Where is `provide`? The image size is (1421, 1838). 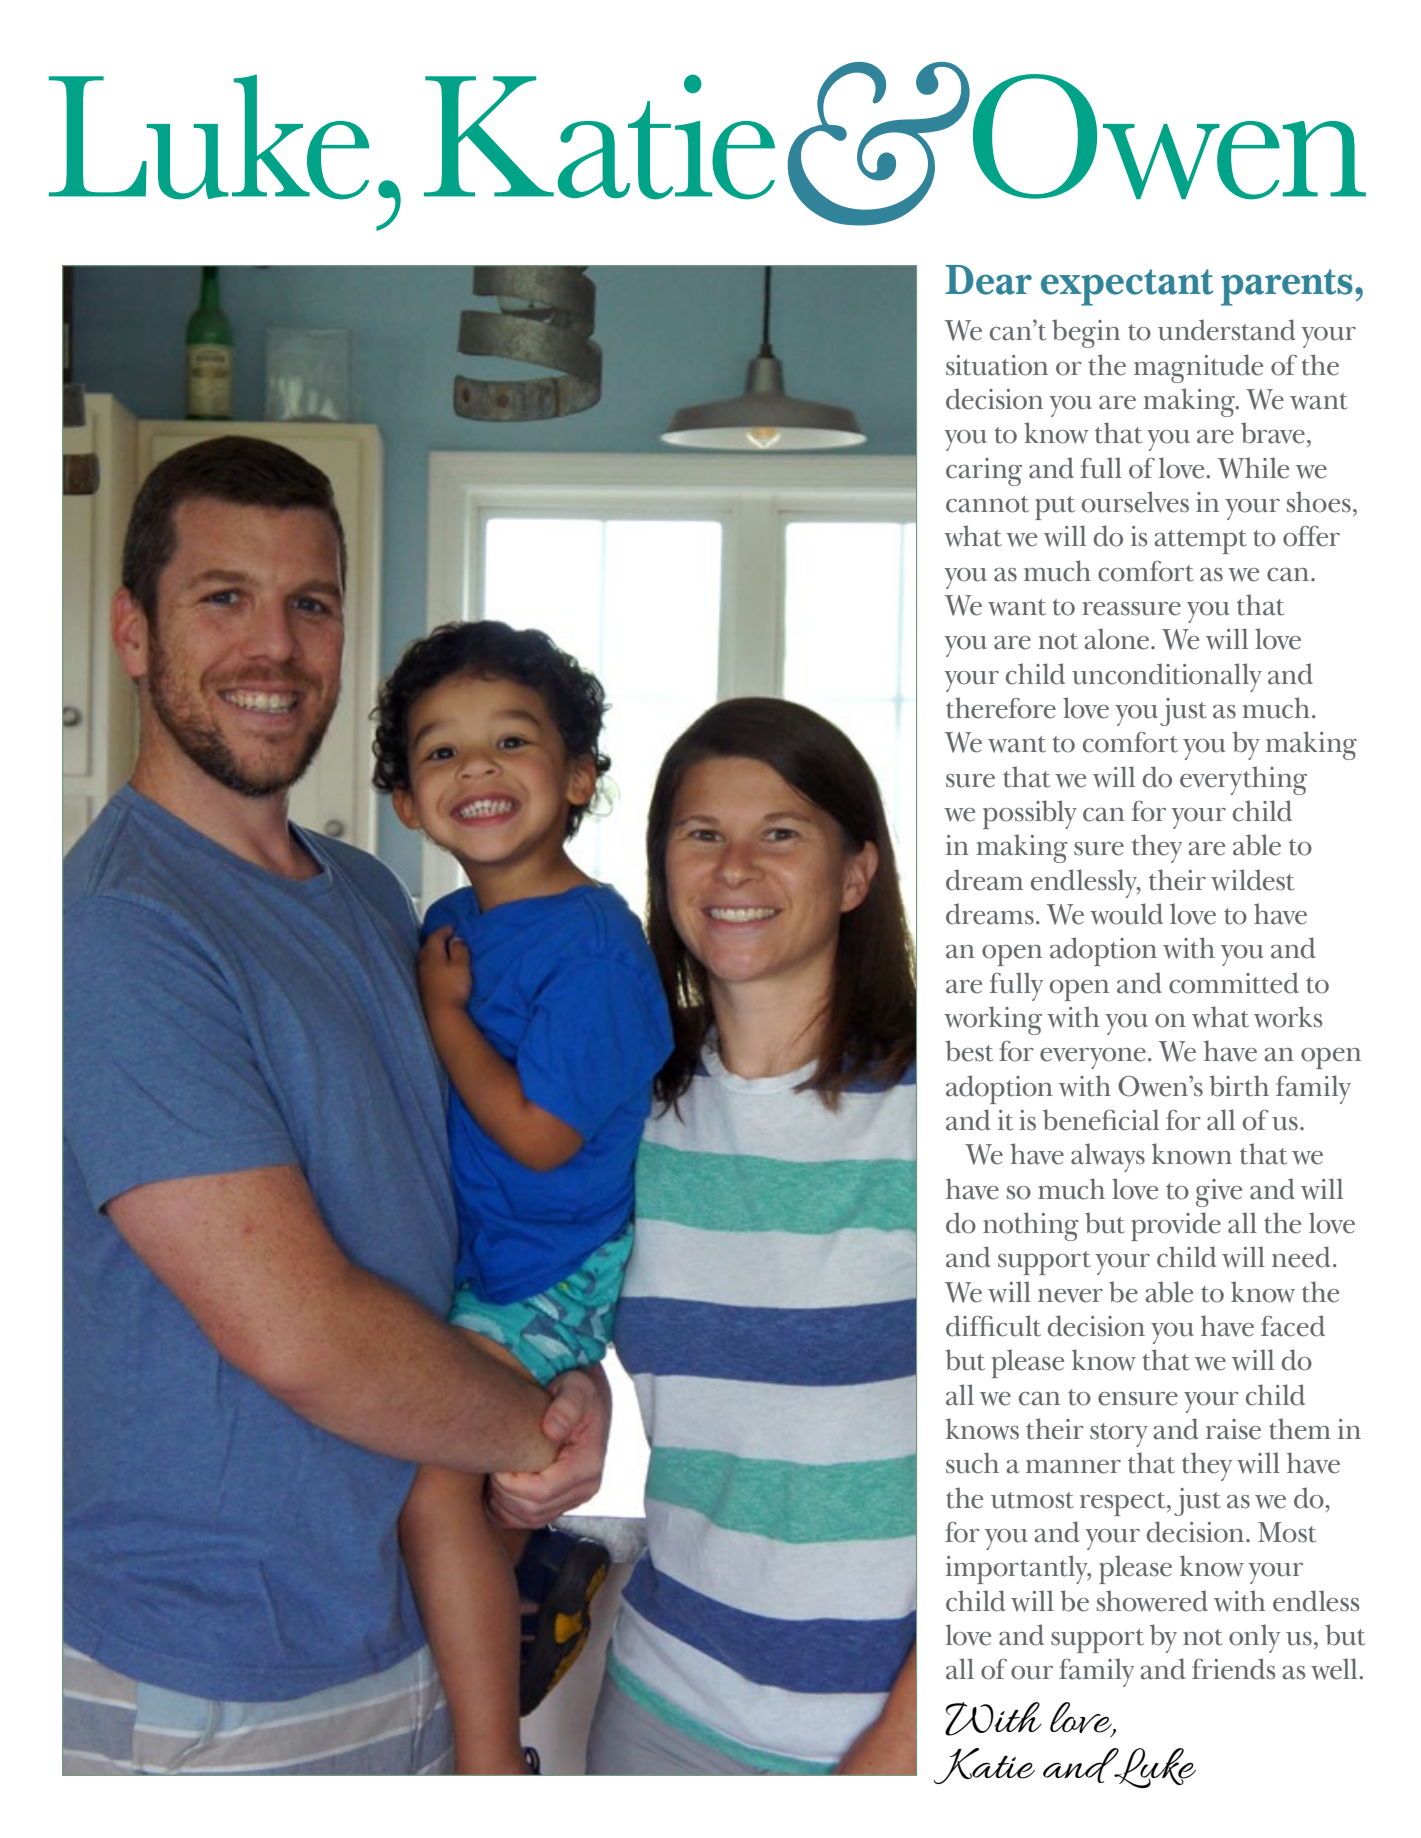 provide is located at coordinates (1176, 1226).
